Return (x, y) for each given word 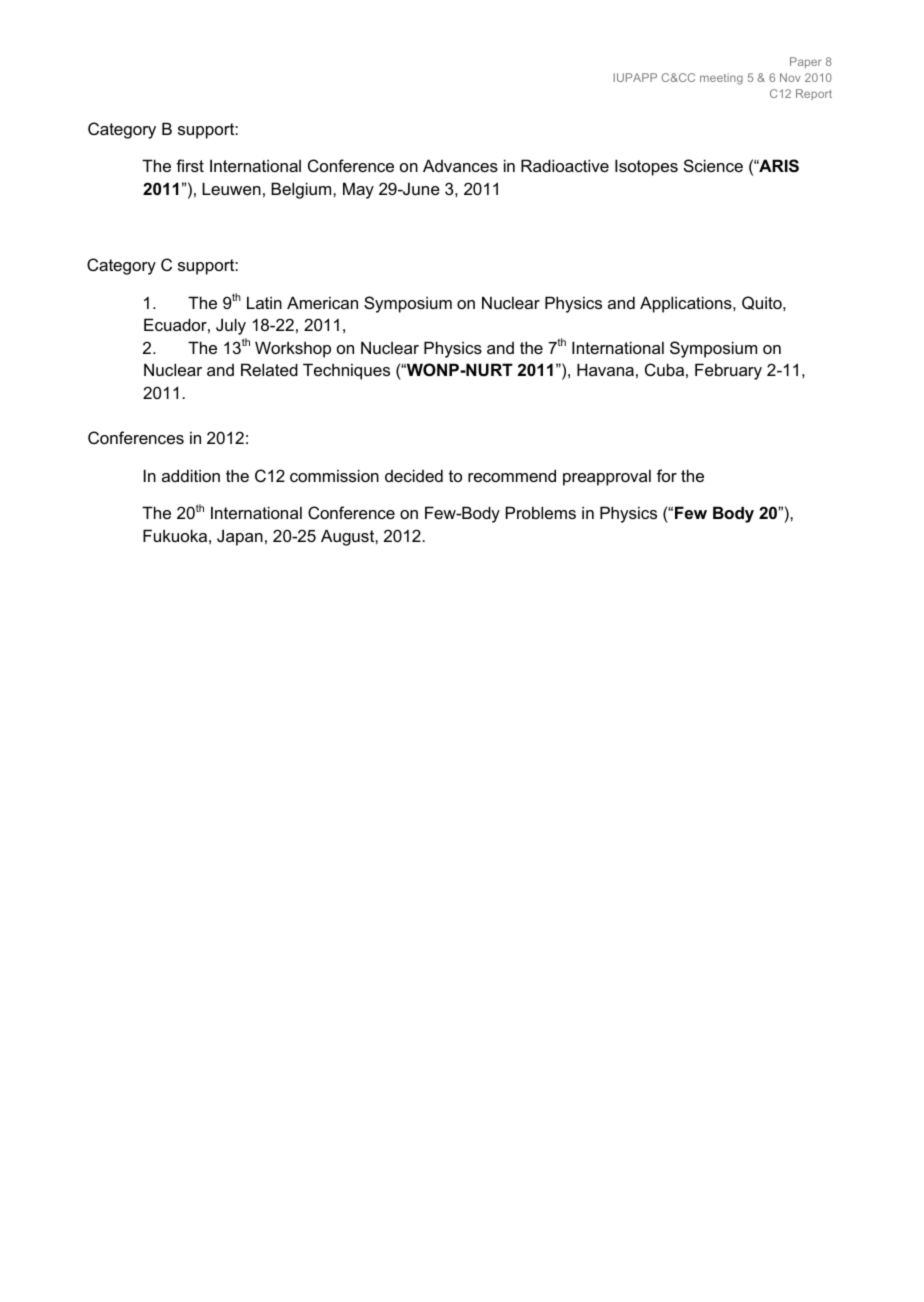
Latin (264, 302)
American (322, 302)
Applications (687, 304)
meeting (721, 79)
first (190, 165)
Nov (790, 77)
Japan (240, 537)
